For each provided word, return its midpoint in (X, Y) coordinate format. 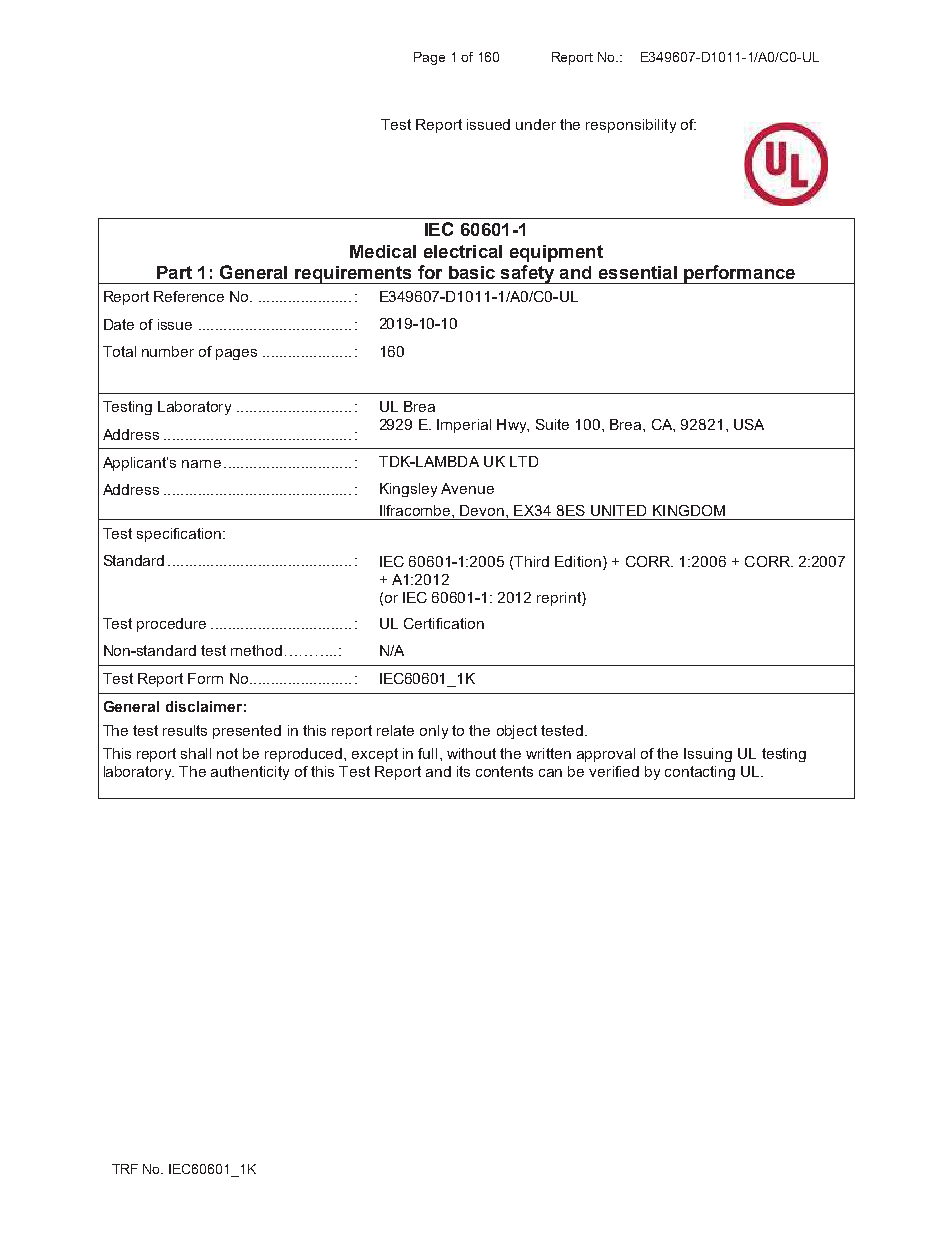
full (427, 753)
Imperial (464, 426)
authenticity (250, 773)
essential (638, 272)
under (536, 124)
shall (196, 753)
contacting (700, 773)
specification (180, 535)
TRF (125, 1169)
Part (174, 272)
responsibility (631, 126)
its (463, 771)
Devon (482, 510)
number (168, 351)
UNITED (618, 510)
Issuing (708, 755)
